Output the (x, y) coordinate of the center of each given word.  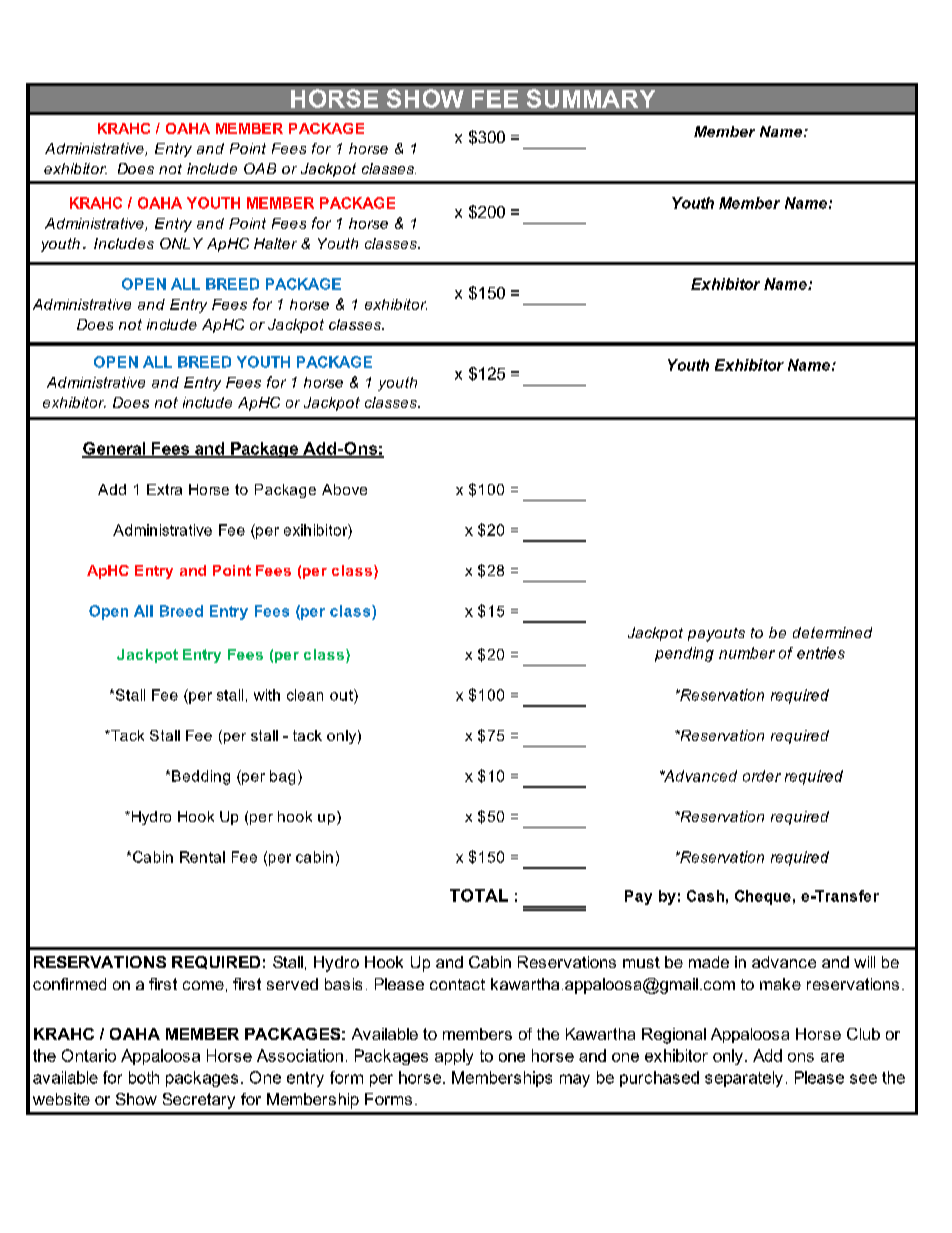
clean (305, 695)
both (144, 1077)
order (762, 776)
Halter (275, 243)
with (267, 695)
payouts (716, 635)
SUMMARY (591, 98)
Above (344, 489)
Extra (164, 489)
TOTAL (479, 895)
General (115, 449)
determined (832, 632)
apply (454, 1057)
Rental (202, 857)
